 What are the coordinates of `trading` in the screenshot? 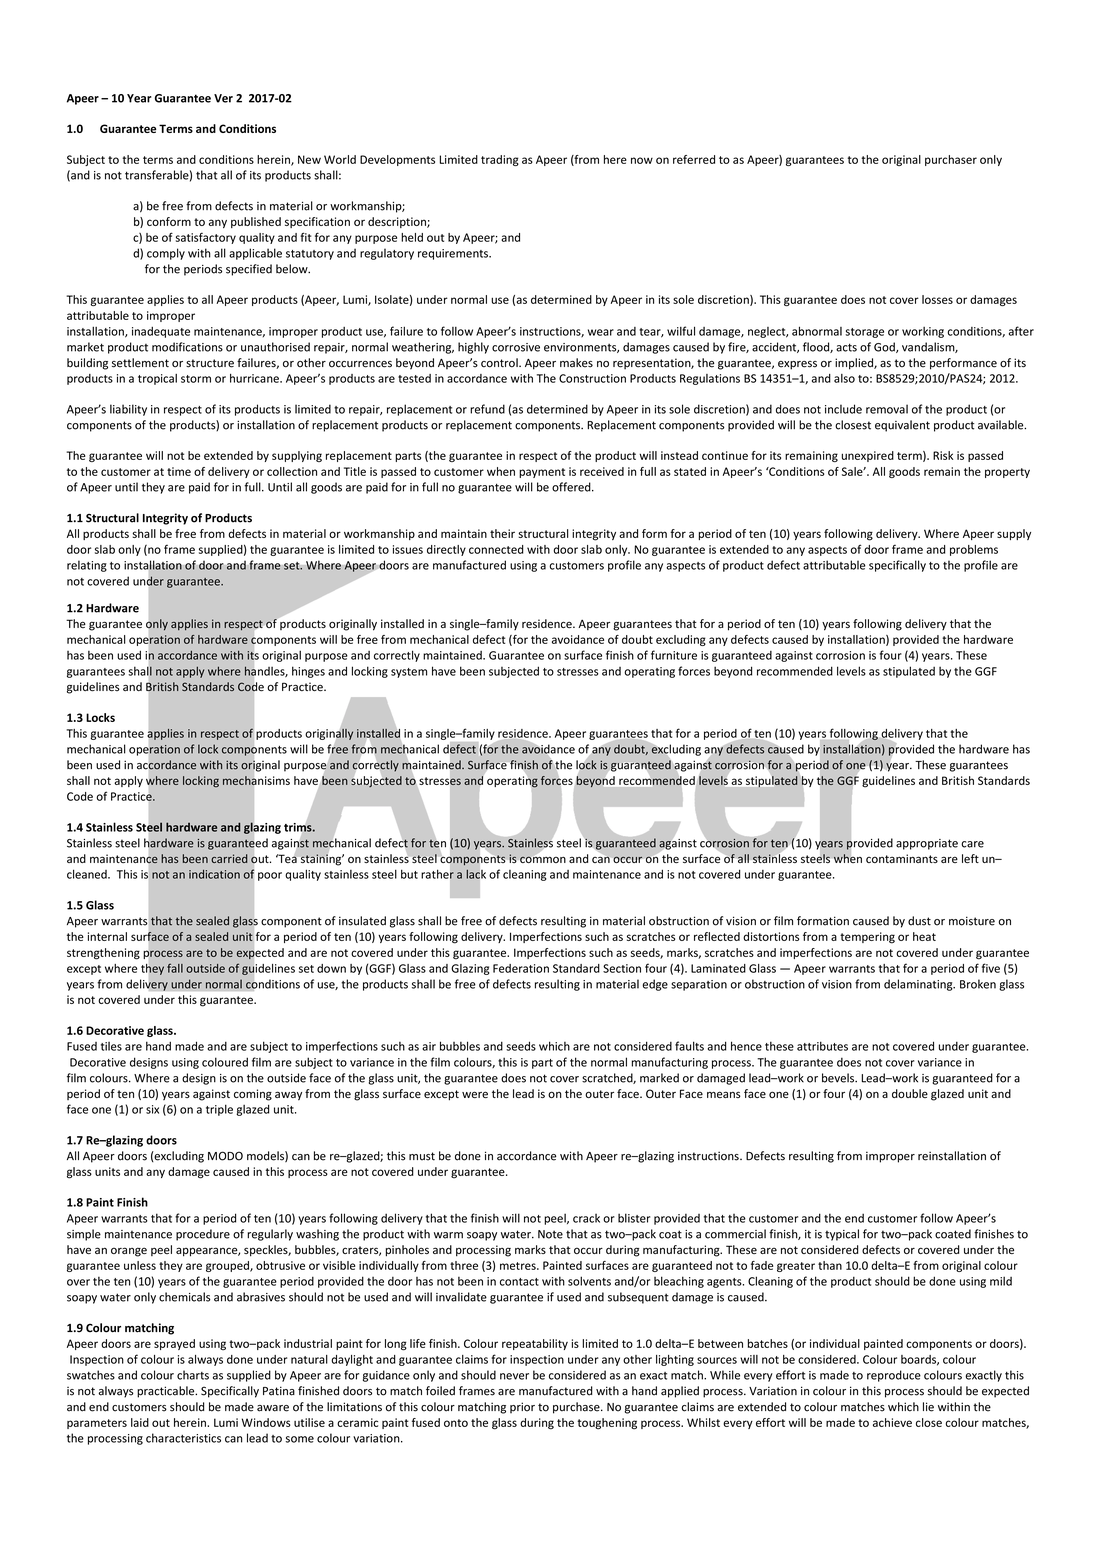 It's located at (500, 160).
